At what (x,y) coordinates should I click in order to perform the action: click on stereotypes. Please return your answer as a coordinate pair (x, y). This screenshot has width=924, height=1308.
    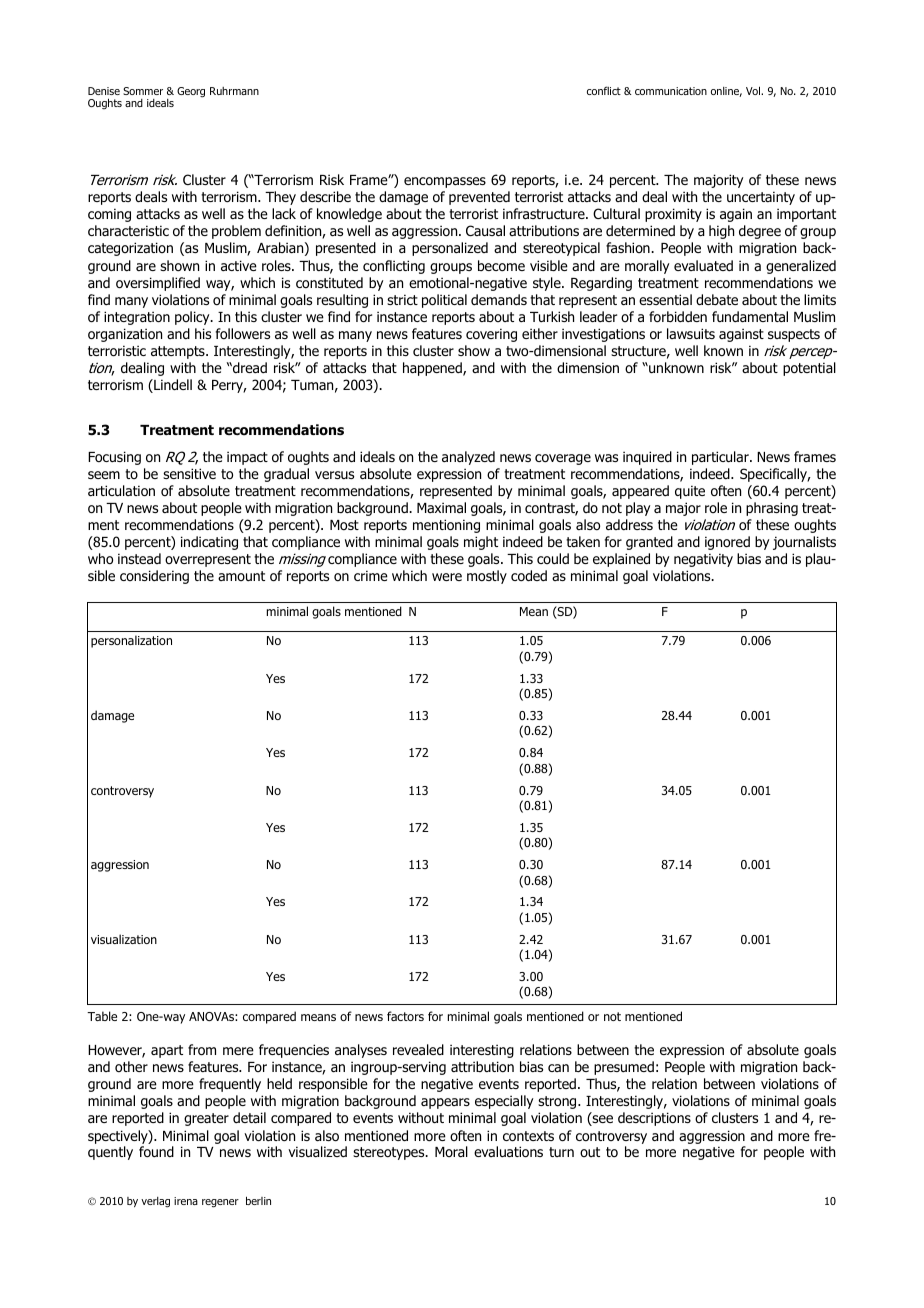
    Looking at the image, I should click on (390, 1153).
